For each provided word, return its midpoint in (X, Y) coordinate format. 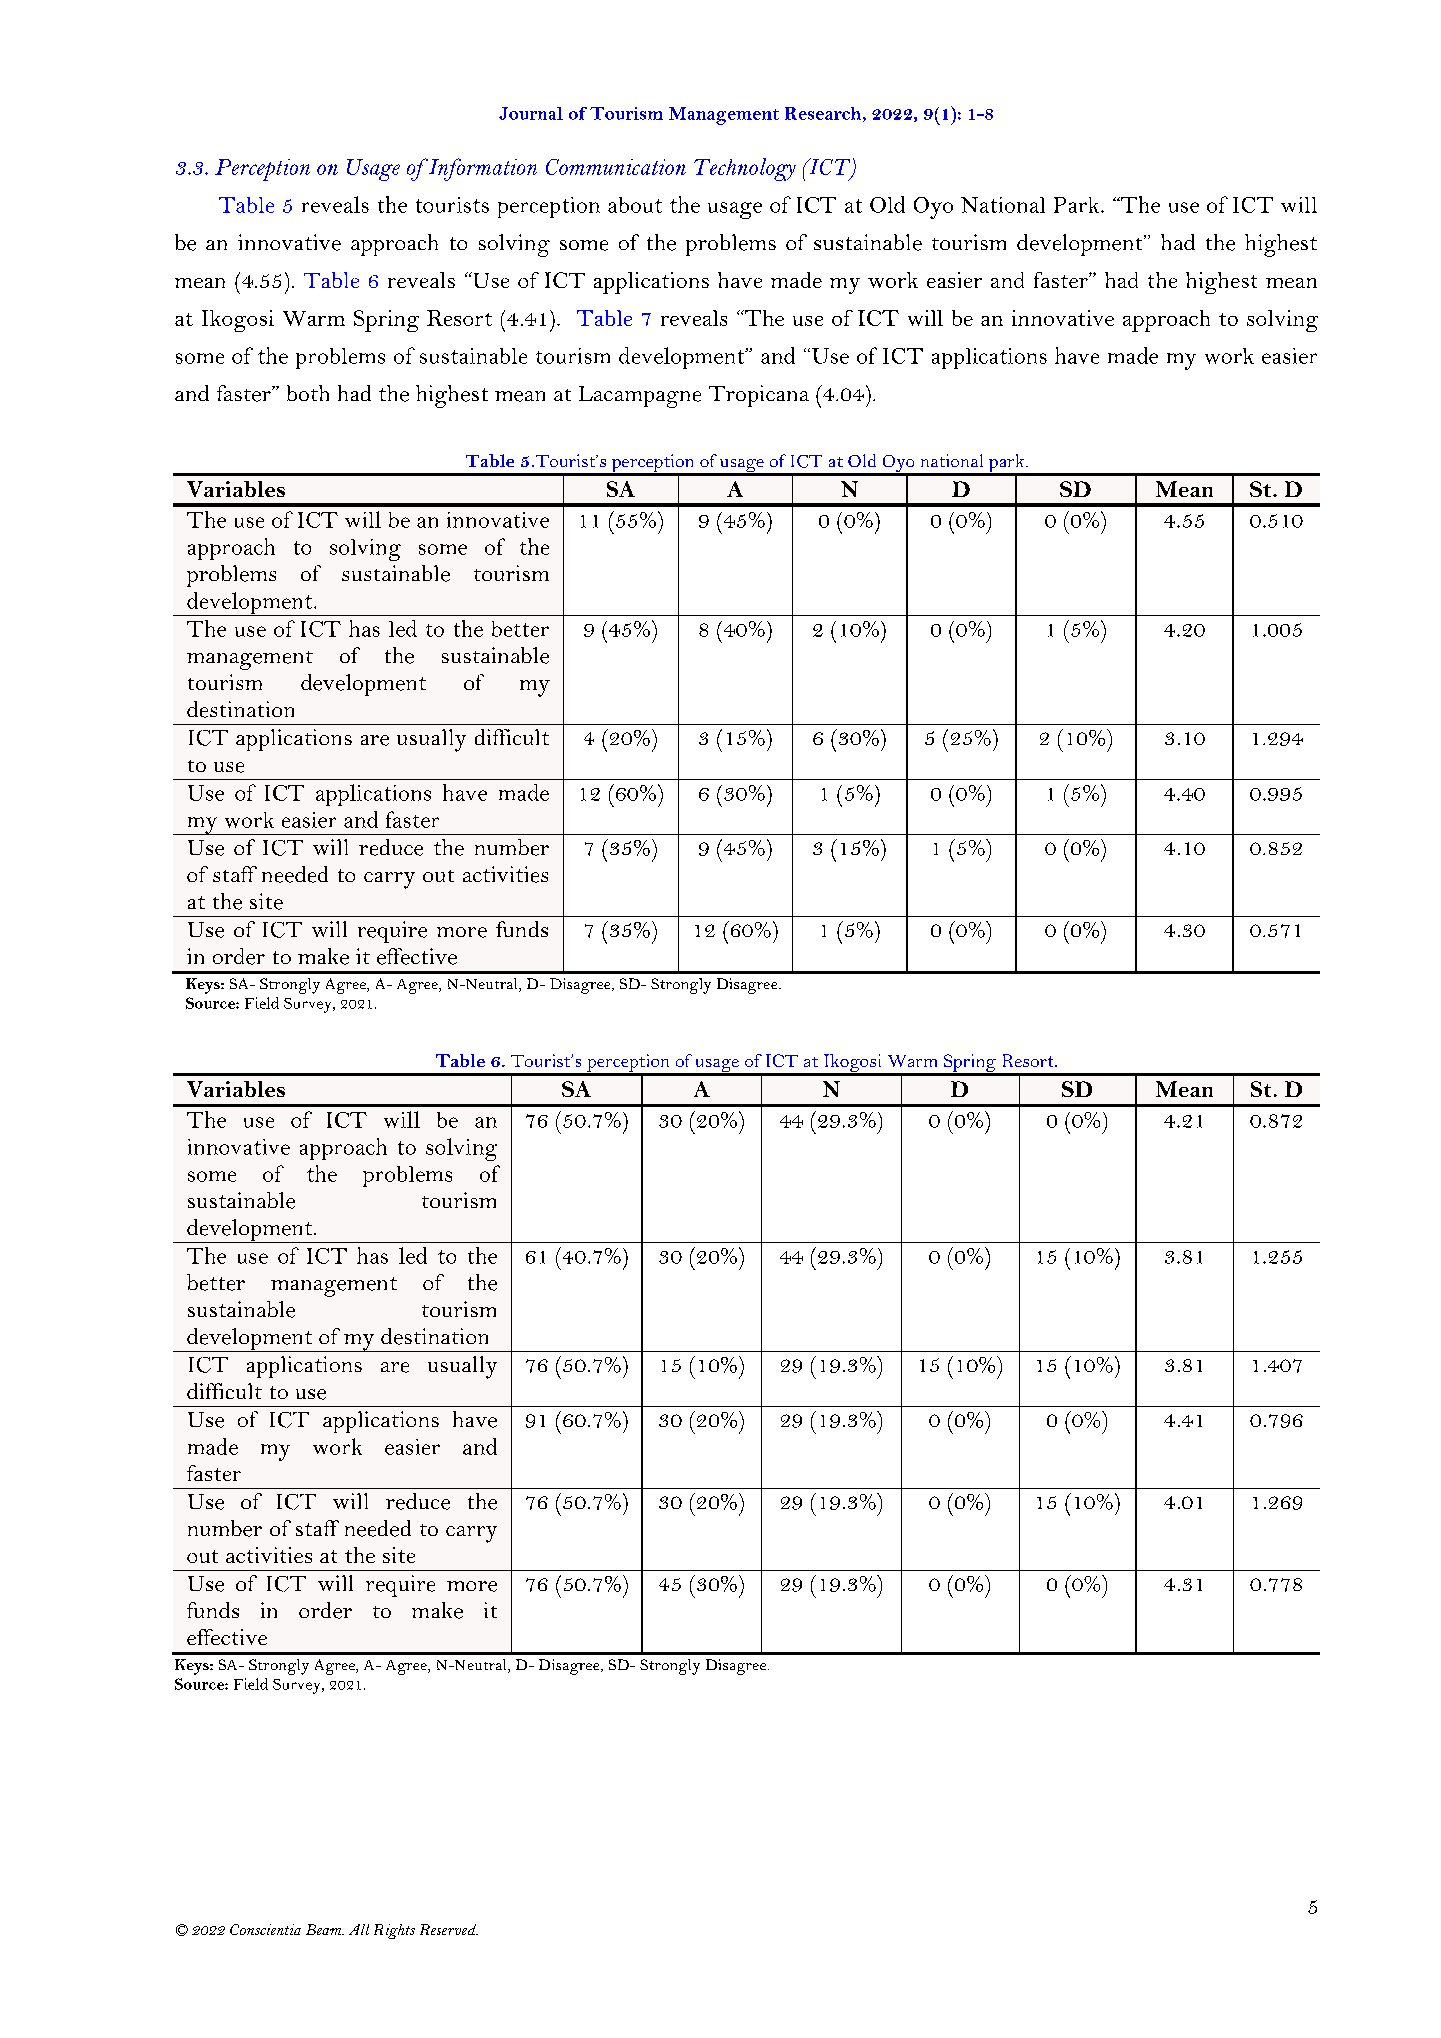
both (308, 393)
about (635, 205)
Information (481, 169)
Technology (745, 169)
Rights (394, 1931)
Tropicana (759, 396)
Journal (531, 113)
